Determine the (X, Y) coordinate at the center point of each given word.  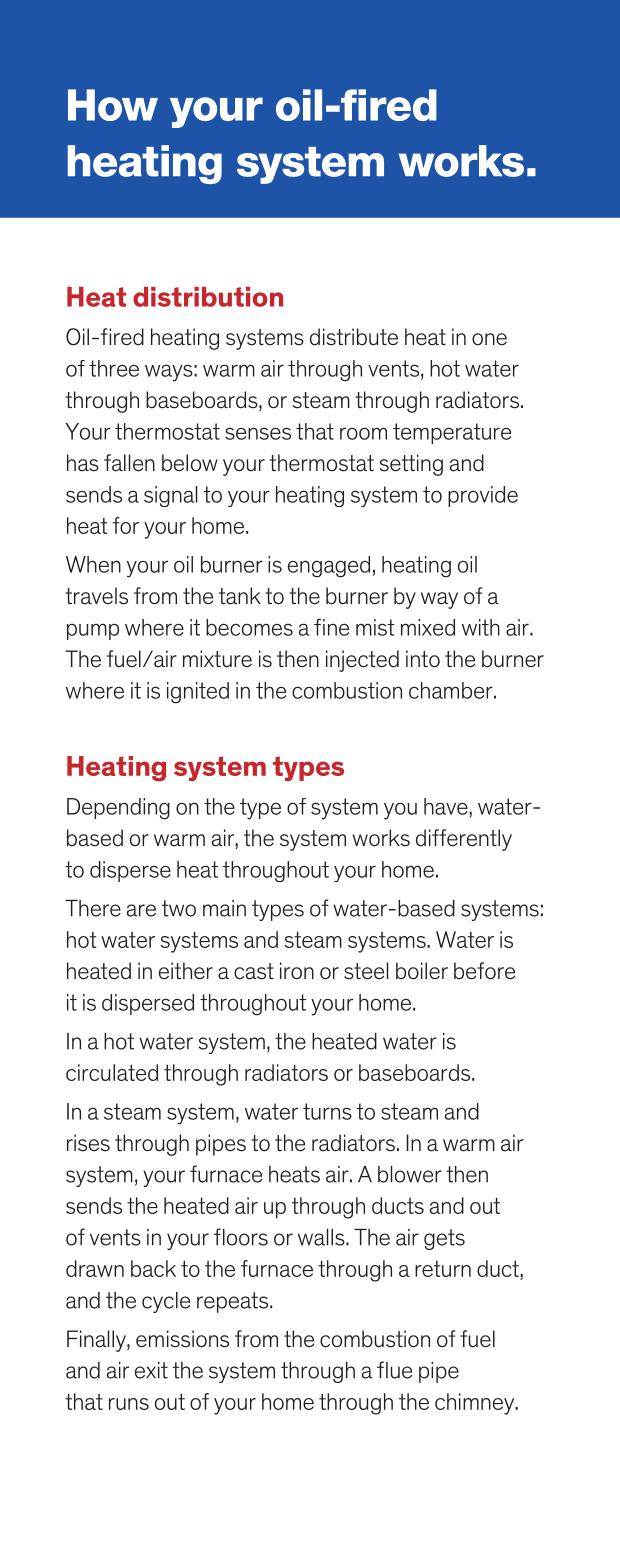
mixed (428, 627)
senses (258, 433)
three (114, 368)
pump (93, 631)
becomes (249, 627)
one (489, 339)
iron (297, 971)
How (113, 105)
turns (327, 1111)
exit (151, 1370)
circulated (112, 1072)
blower (410, 1174)
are (141, 910)
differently (464, 840)
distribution (208, 297)
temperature (452, 433)
